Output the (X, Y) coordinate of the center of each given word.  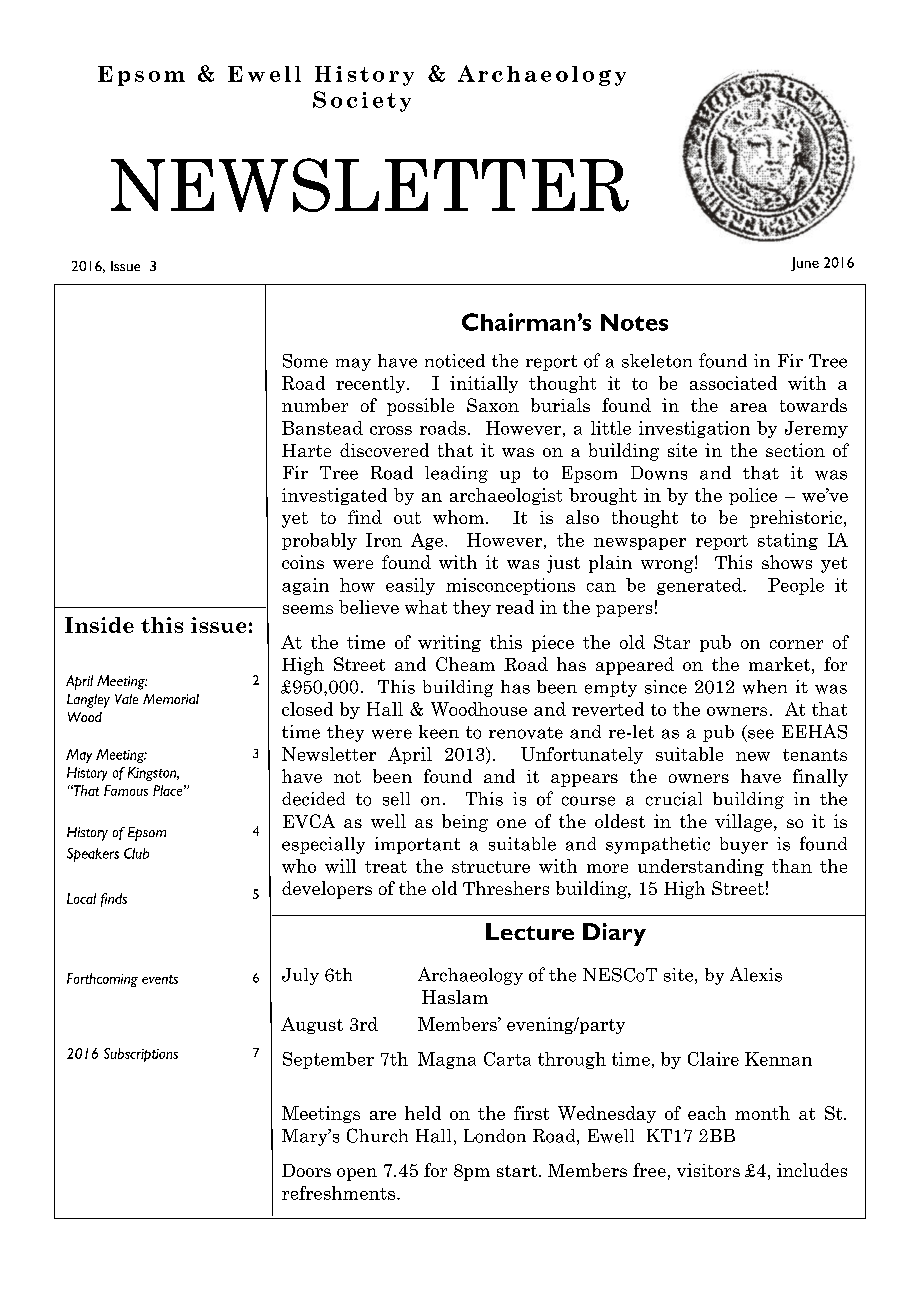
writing (449, 643)
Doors (306, 1170)
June (805, 264)
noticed (455, 361)
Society (362, 101)
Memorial (171, 699)
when (765, 687)
